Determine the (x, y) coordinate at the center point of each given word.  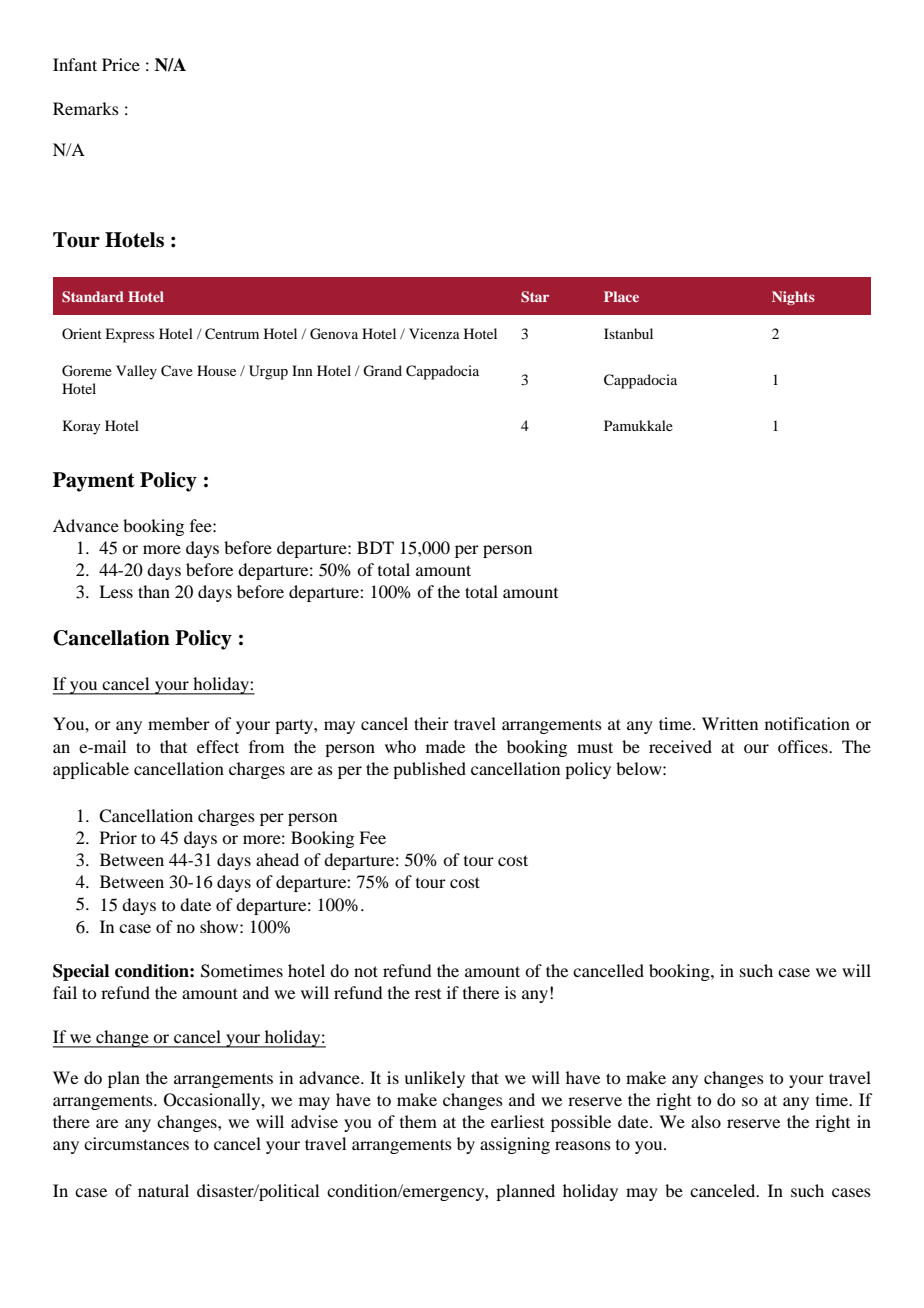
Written (730, 723)
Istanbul (628, 333)
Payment (94, 482)
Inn (302, 370)
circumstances (136, 1143)
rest (428, 994)
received (680, 746)
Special (81, 972)
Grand (382, 371)
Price (121, 64)
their (431, 723)
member (179, 723)
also (706, 1121)
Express (129, 335)
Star (535, 297)
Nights (793, 298)
